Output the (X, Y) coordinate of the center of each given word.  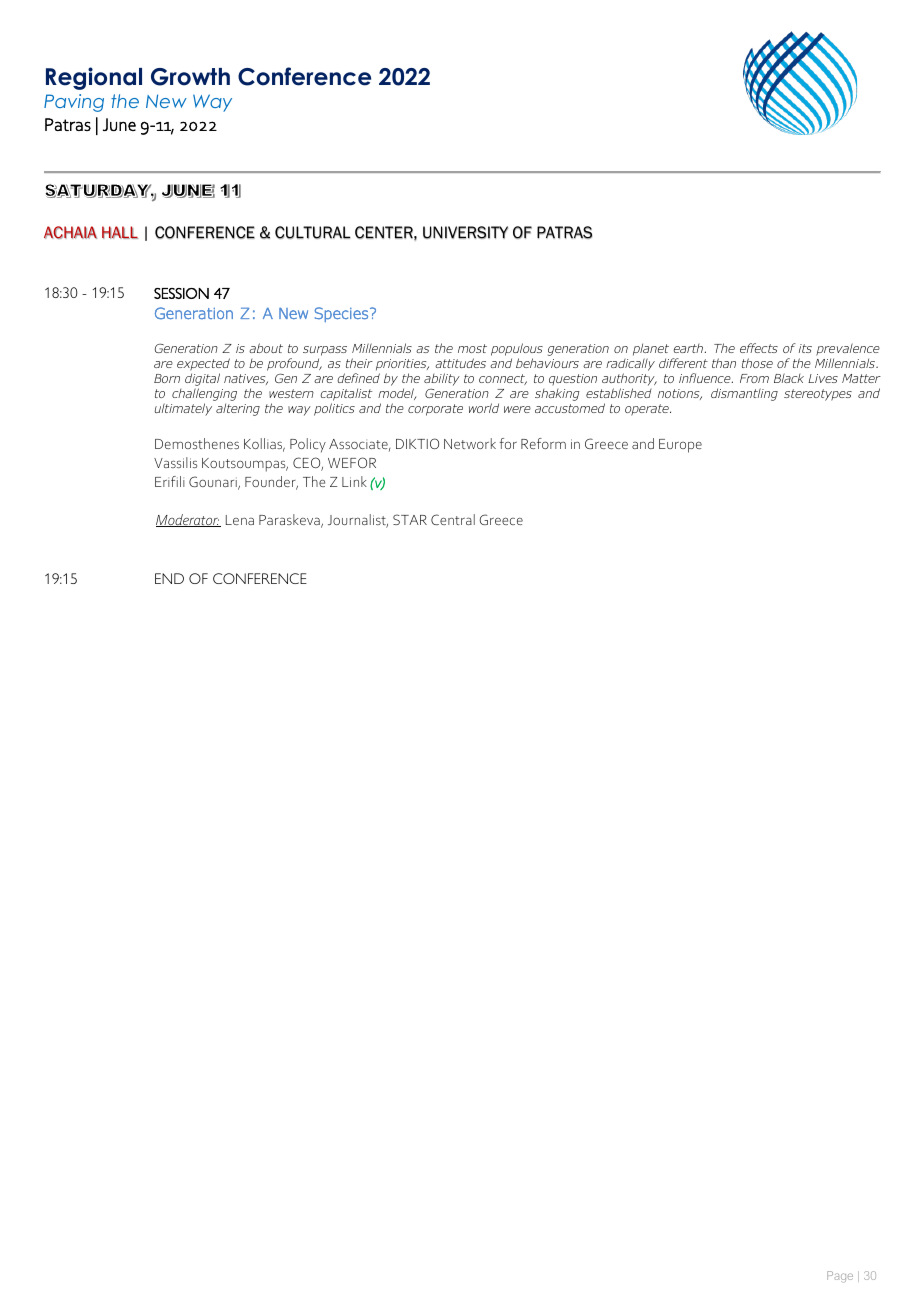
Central (453, 519)
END (169, 578)
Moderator (188, 520)
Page (840, 1277)
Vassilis (175, 462)
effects (759, 348)
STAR (410, 519)
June (119, 124)
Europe (680, 446)
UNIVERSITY (465, 232)
